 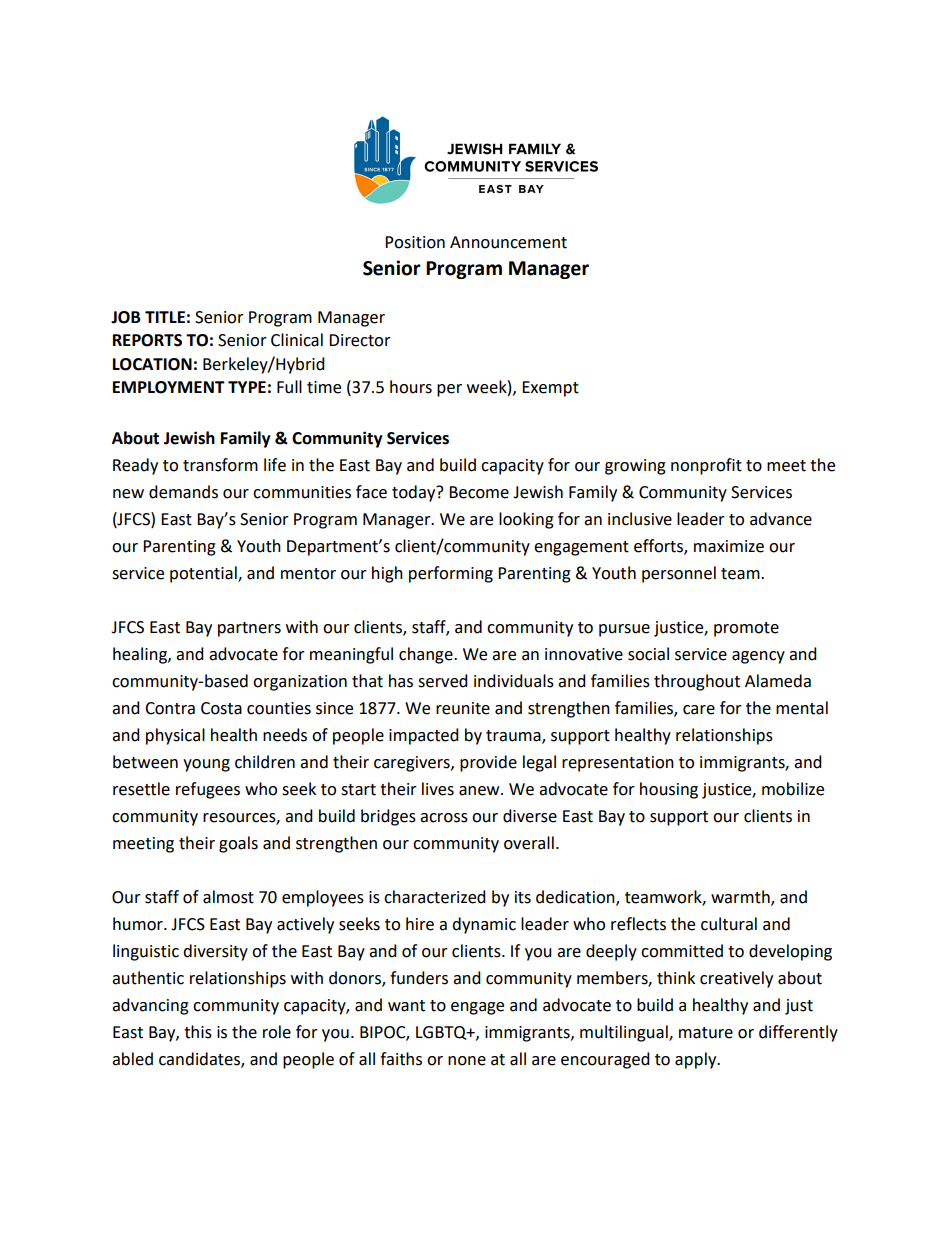 I want to click on demands, so click(x=183, y=492).
